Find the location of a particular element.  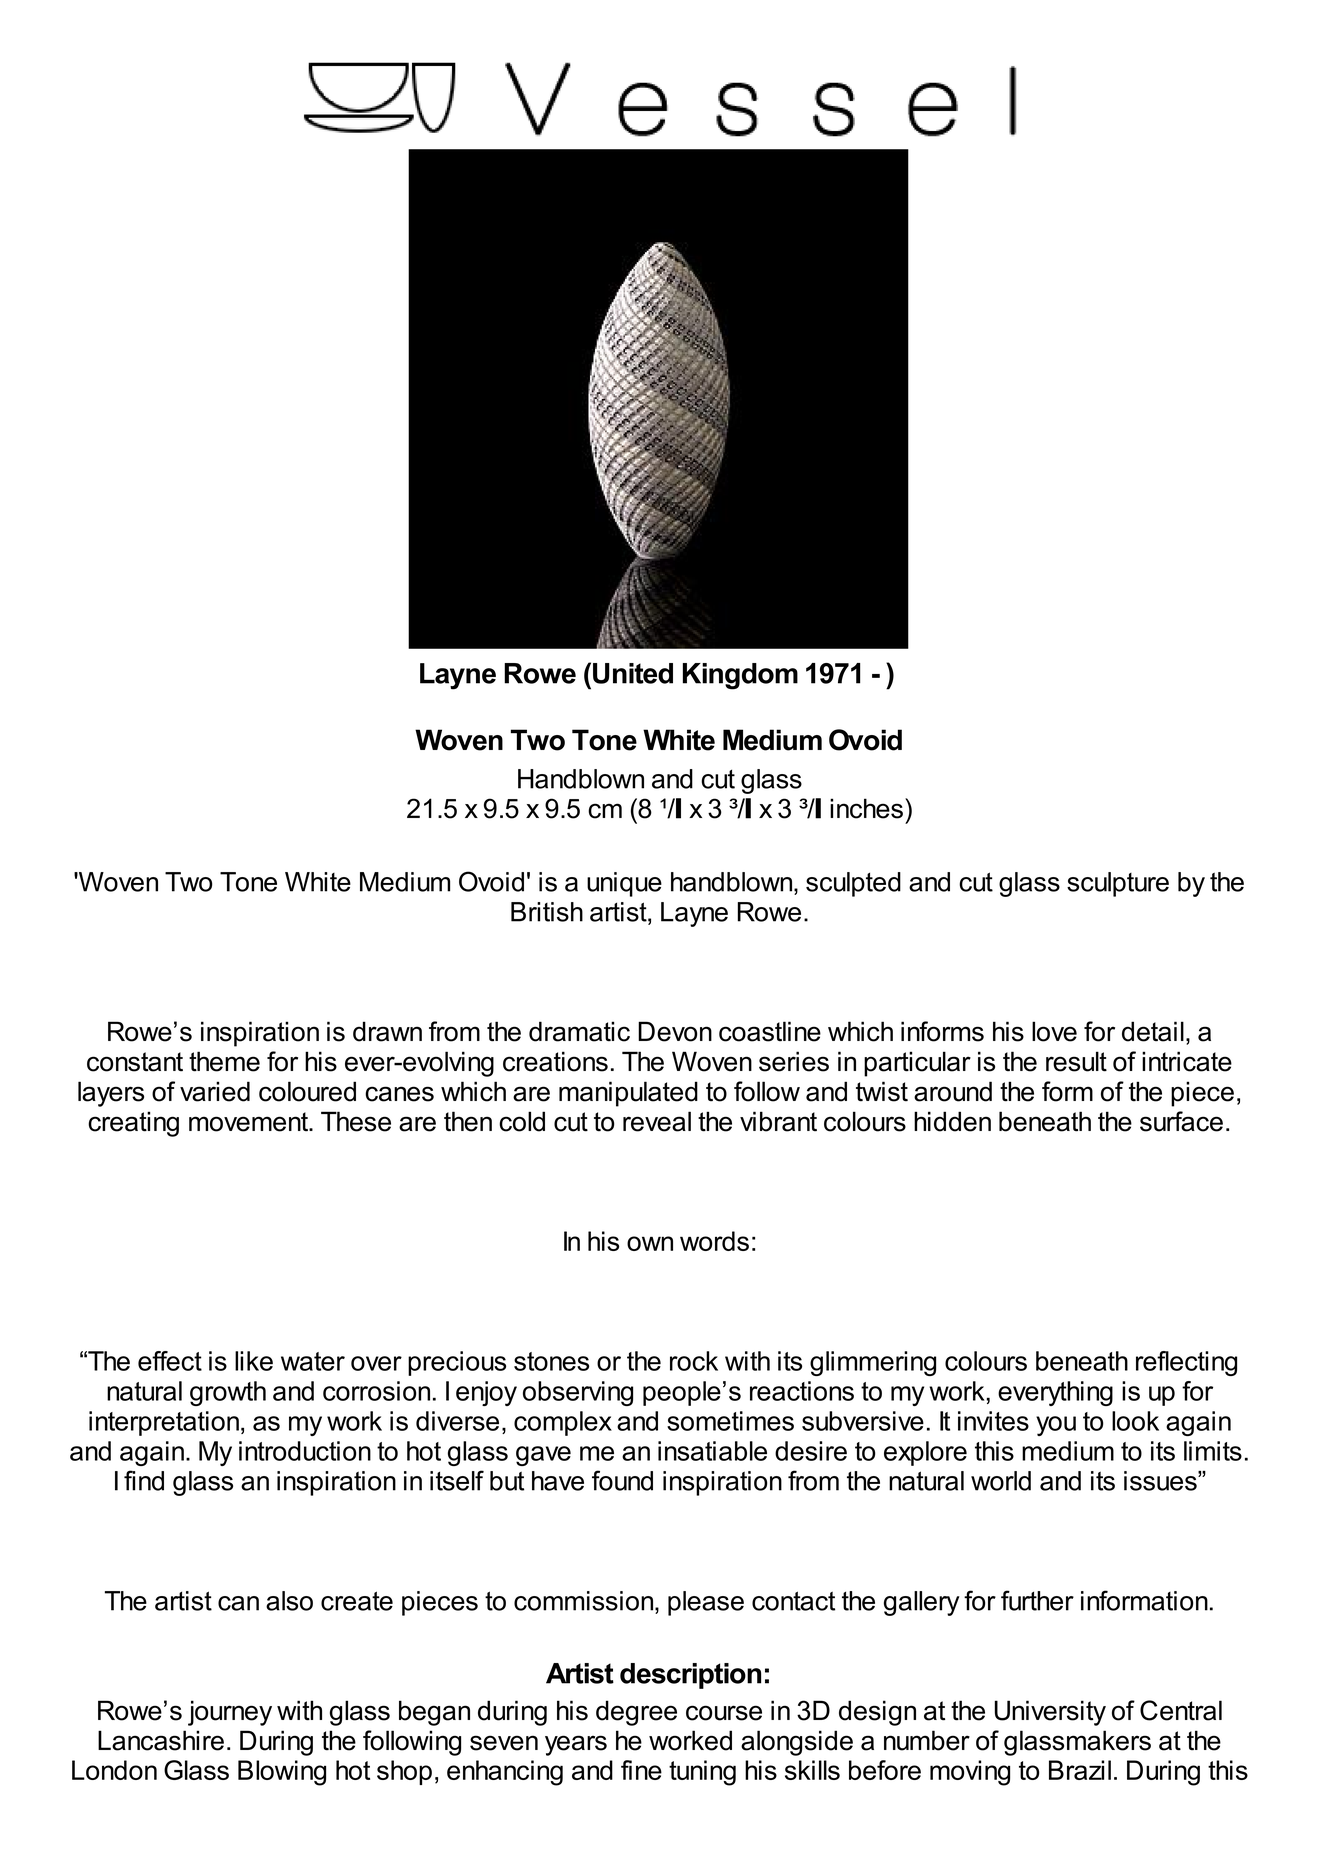

result is located at coordinates (1076, 1061).
